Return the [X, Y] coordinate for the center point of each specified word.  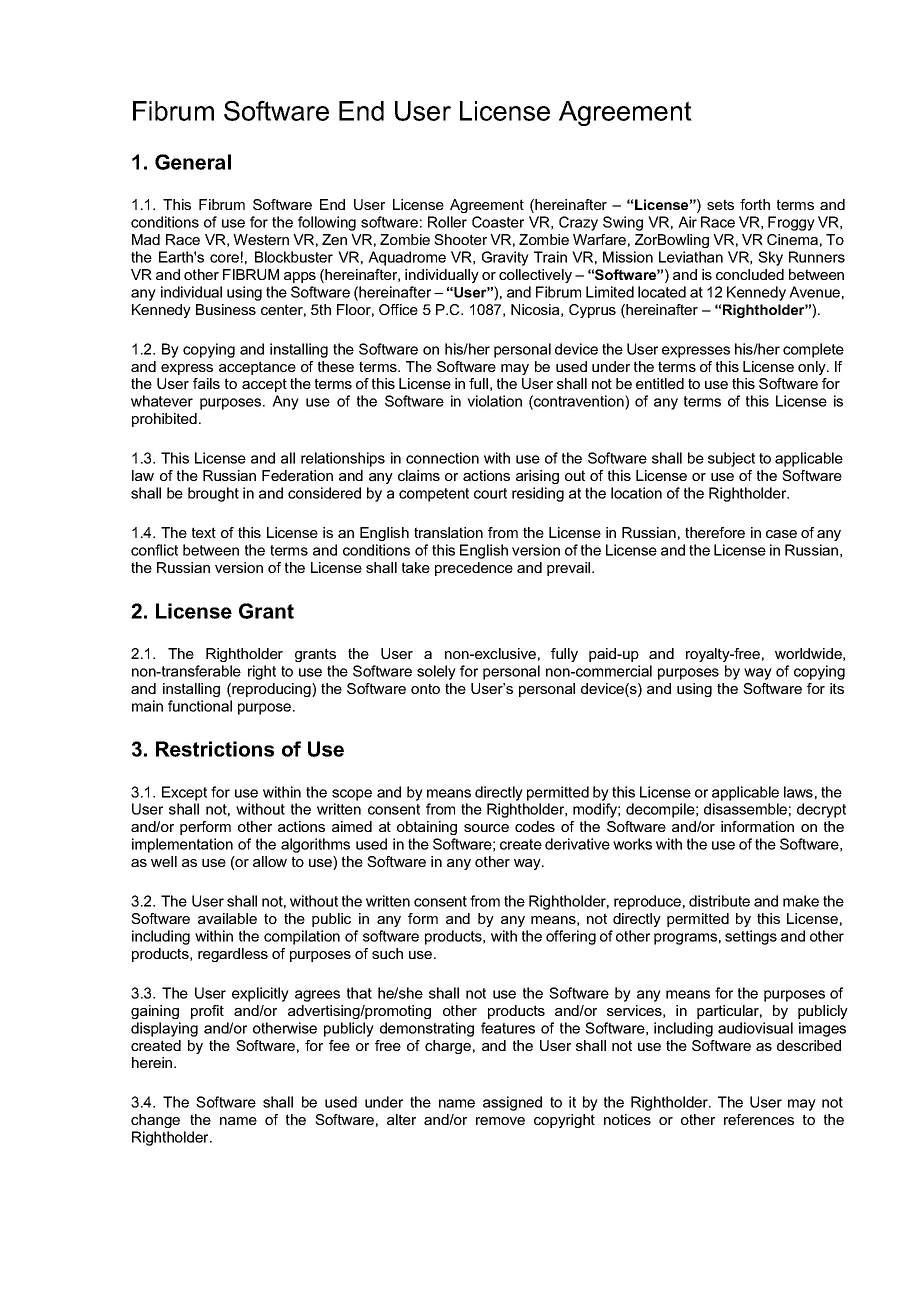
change [155, 1121]
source [486, 828]
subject [731, 459]
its [837, 688]
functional [200, 706]
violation [494, 401]
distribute [719, 901]
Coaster [498, 222]
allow [270, 861]
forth [755, 204]
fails [206, 383]
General [193, 162]
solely [436, 672]
